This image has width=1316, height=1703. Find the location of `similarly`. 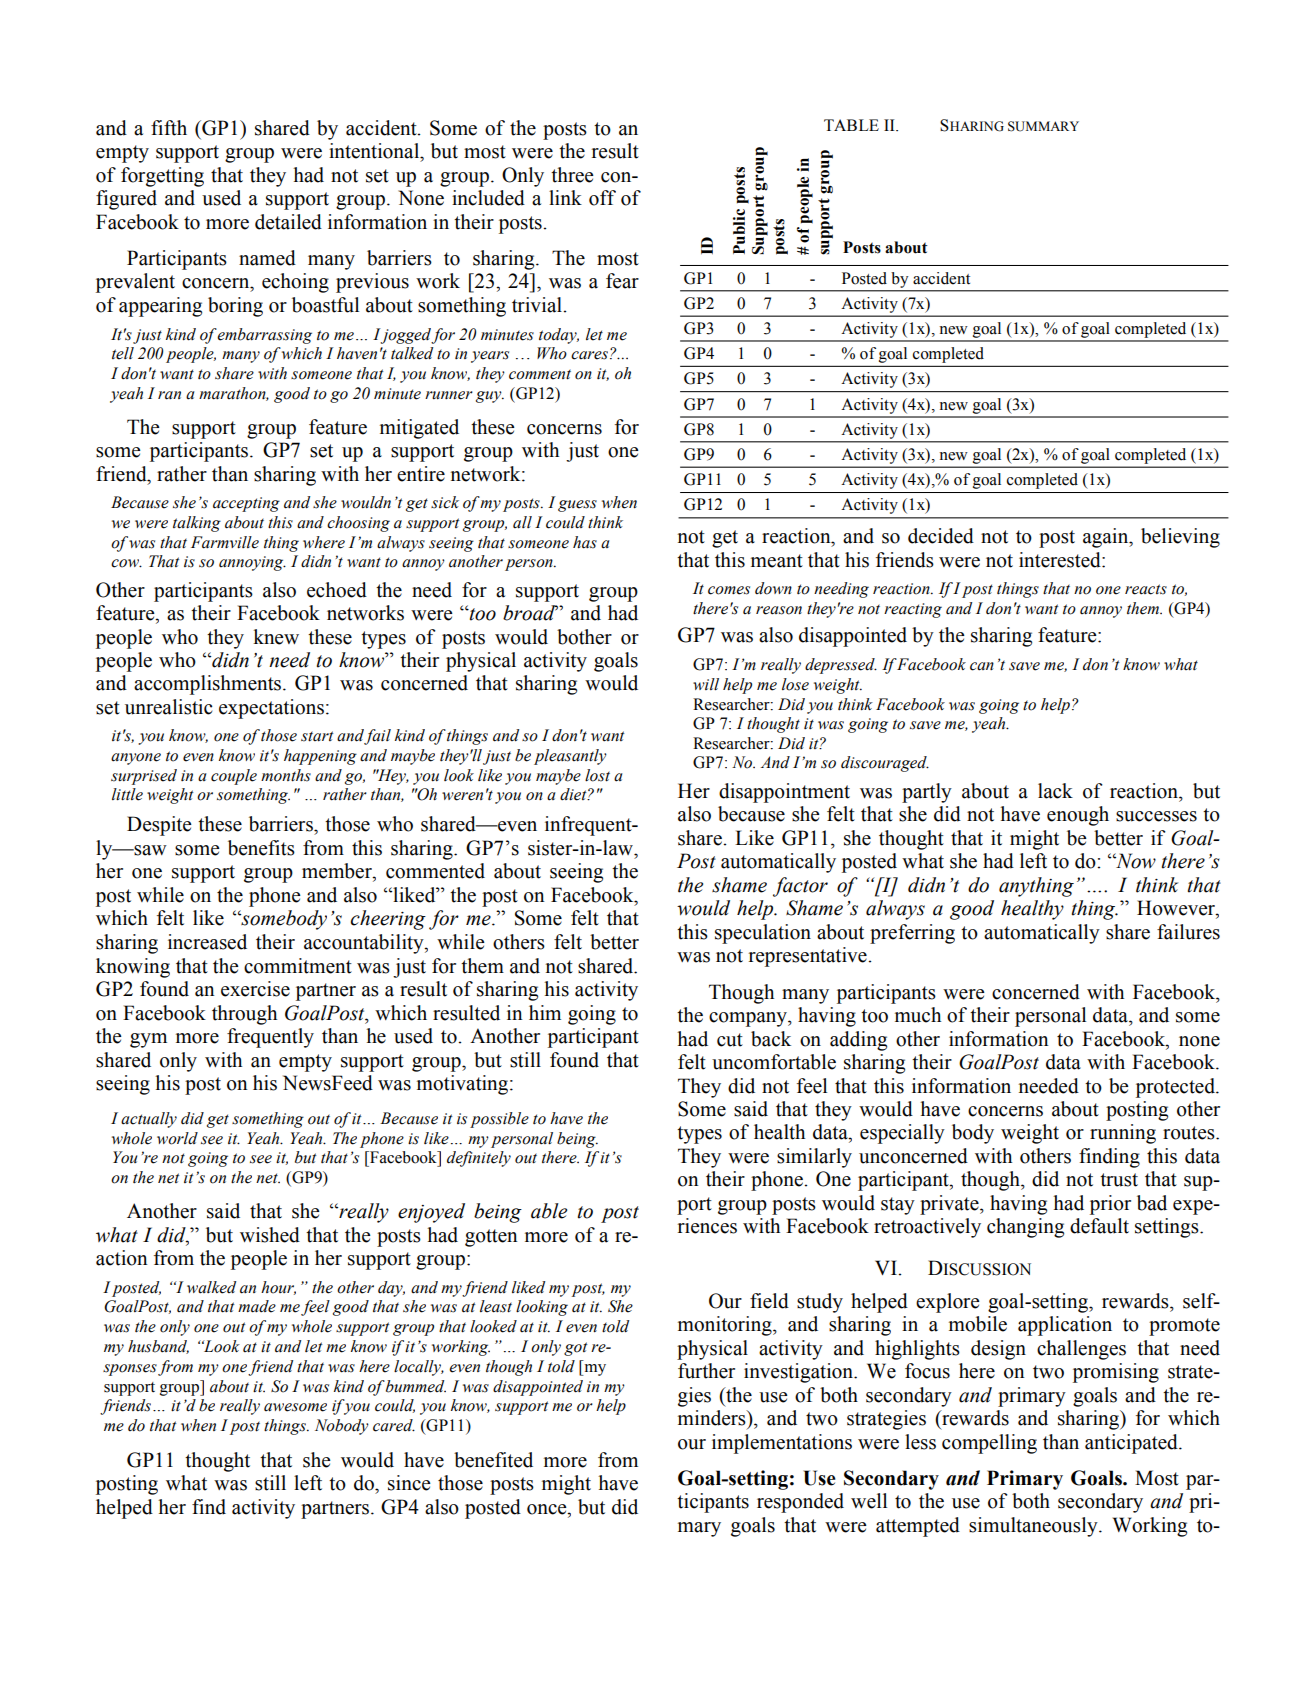

similarly is located at coordinates (814, 1158).
